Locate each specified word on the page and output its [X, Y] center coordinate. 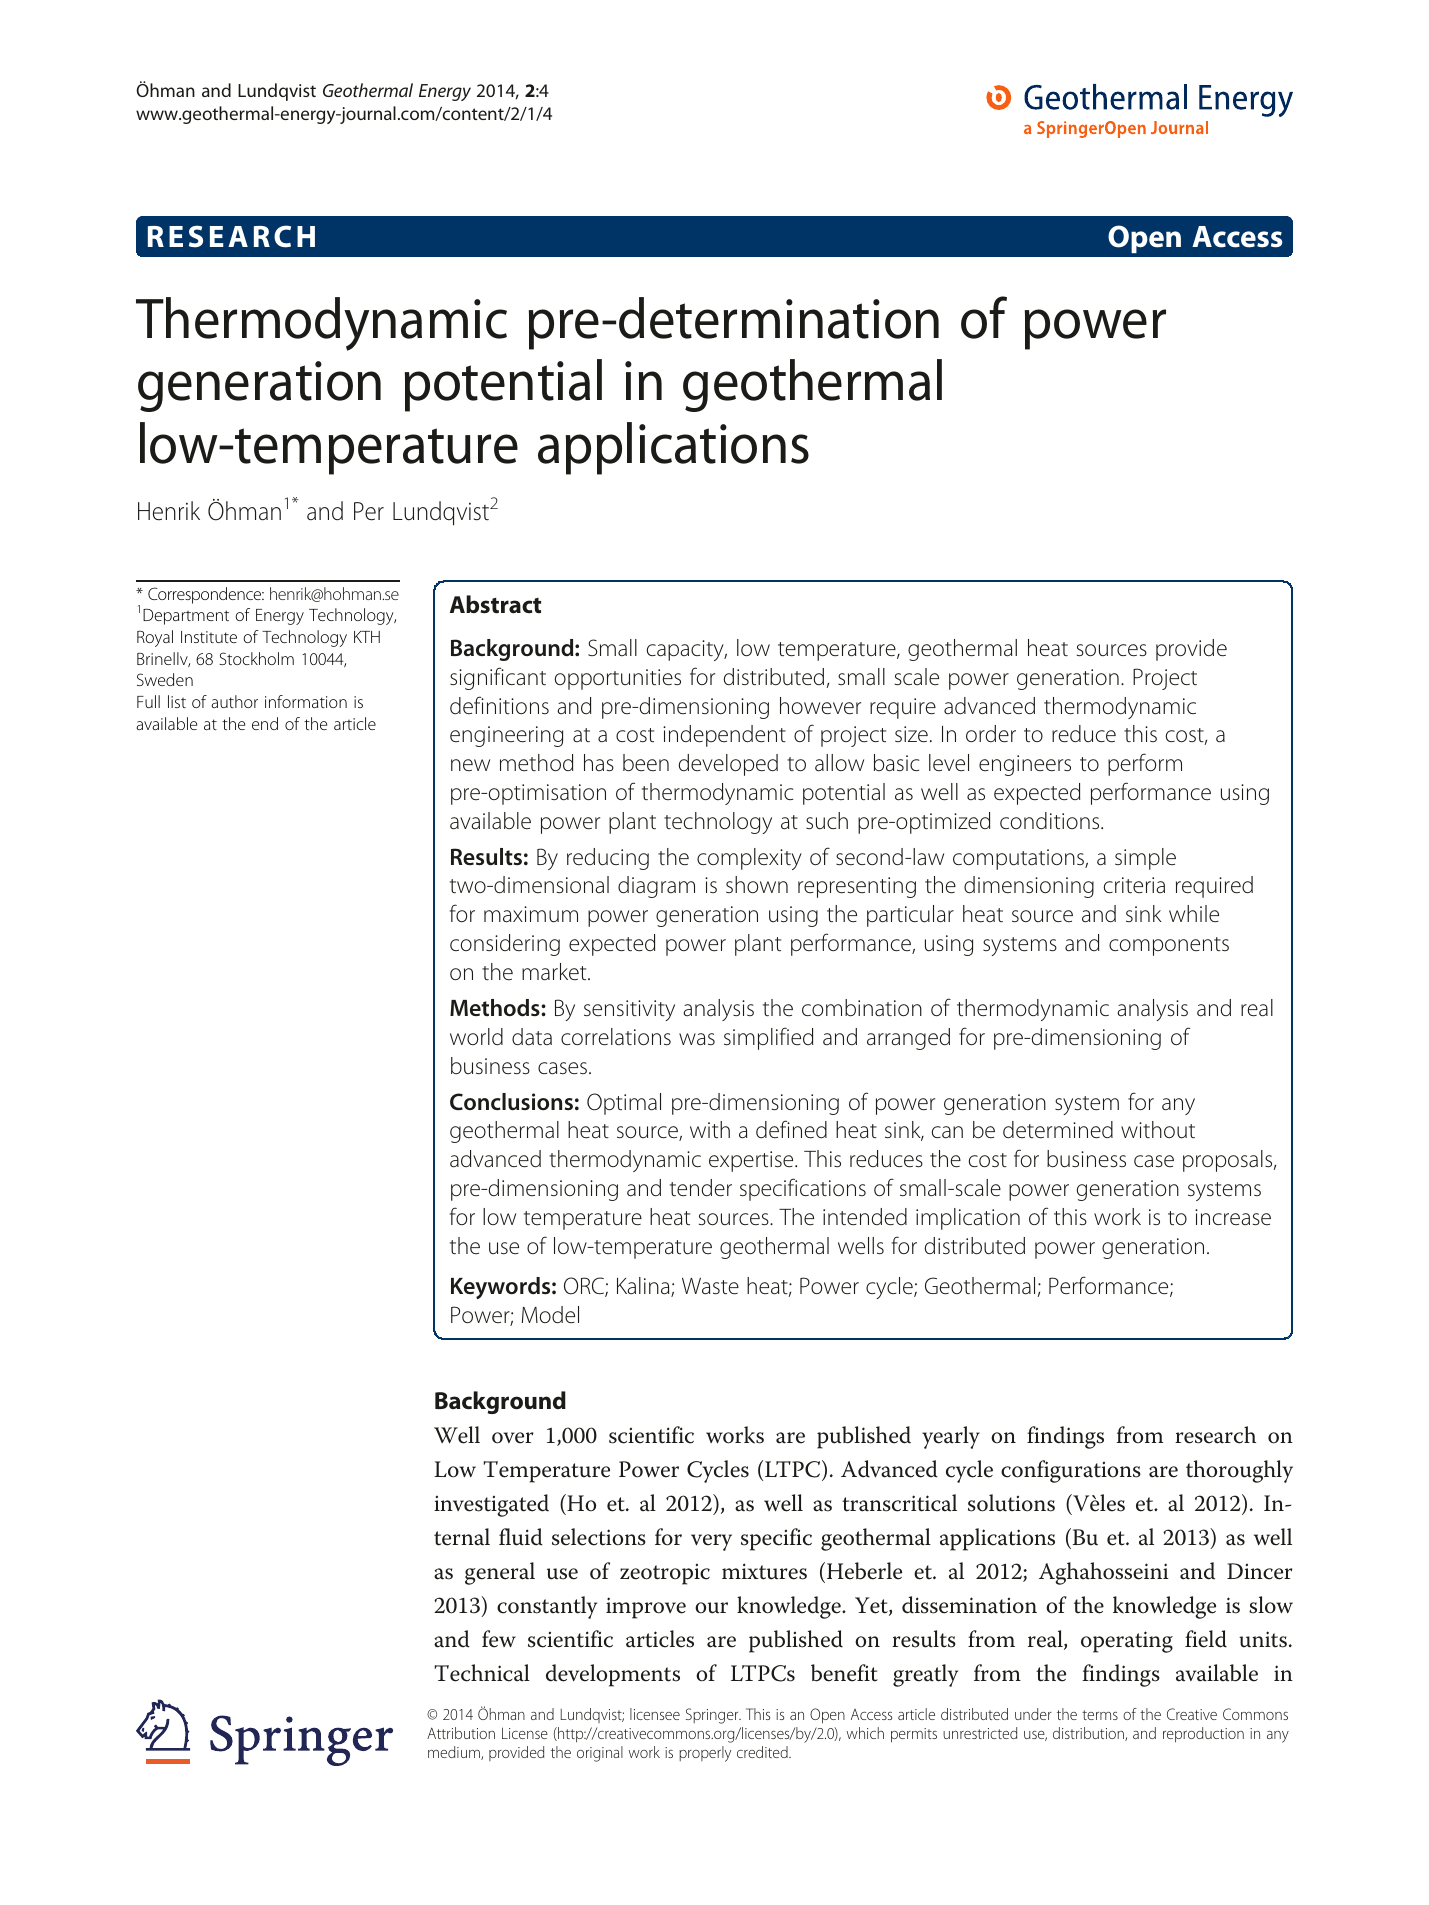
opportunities [617, 679]
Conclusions [511, 1102]
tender [701, 1188]
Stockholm [256, 658]
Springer [713, 1716]
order [991, 734]
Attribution [461, 1733]
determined [1058, 1130]
